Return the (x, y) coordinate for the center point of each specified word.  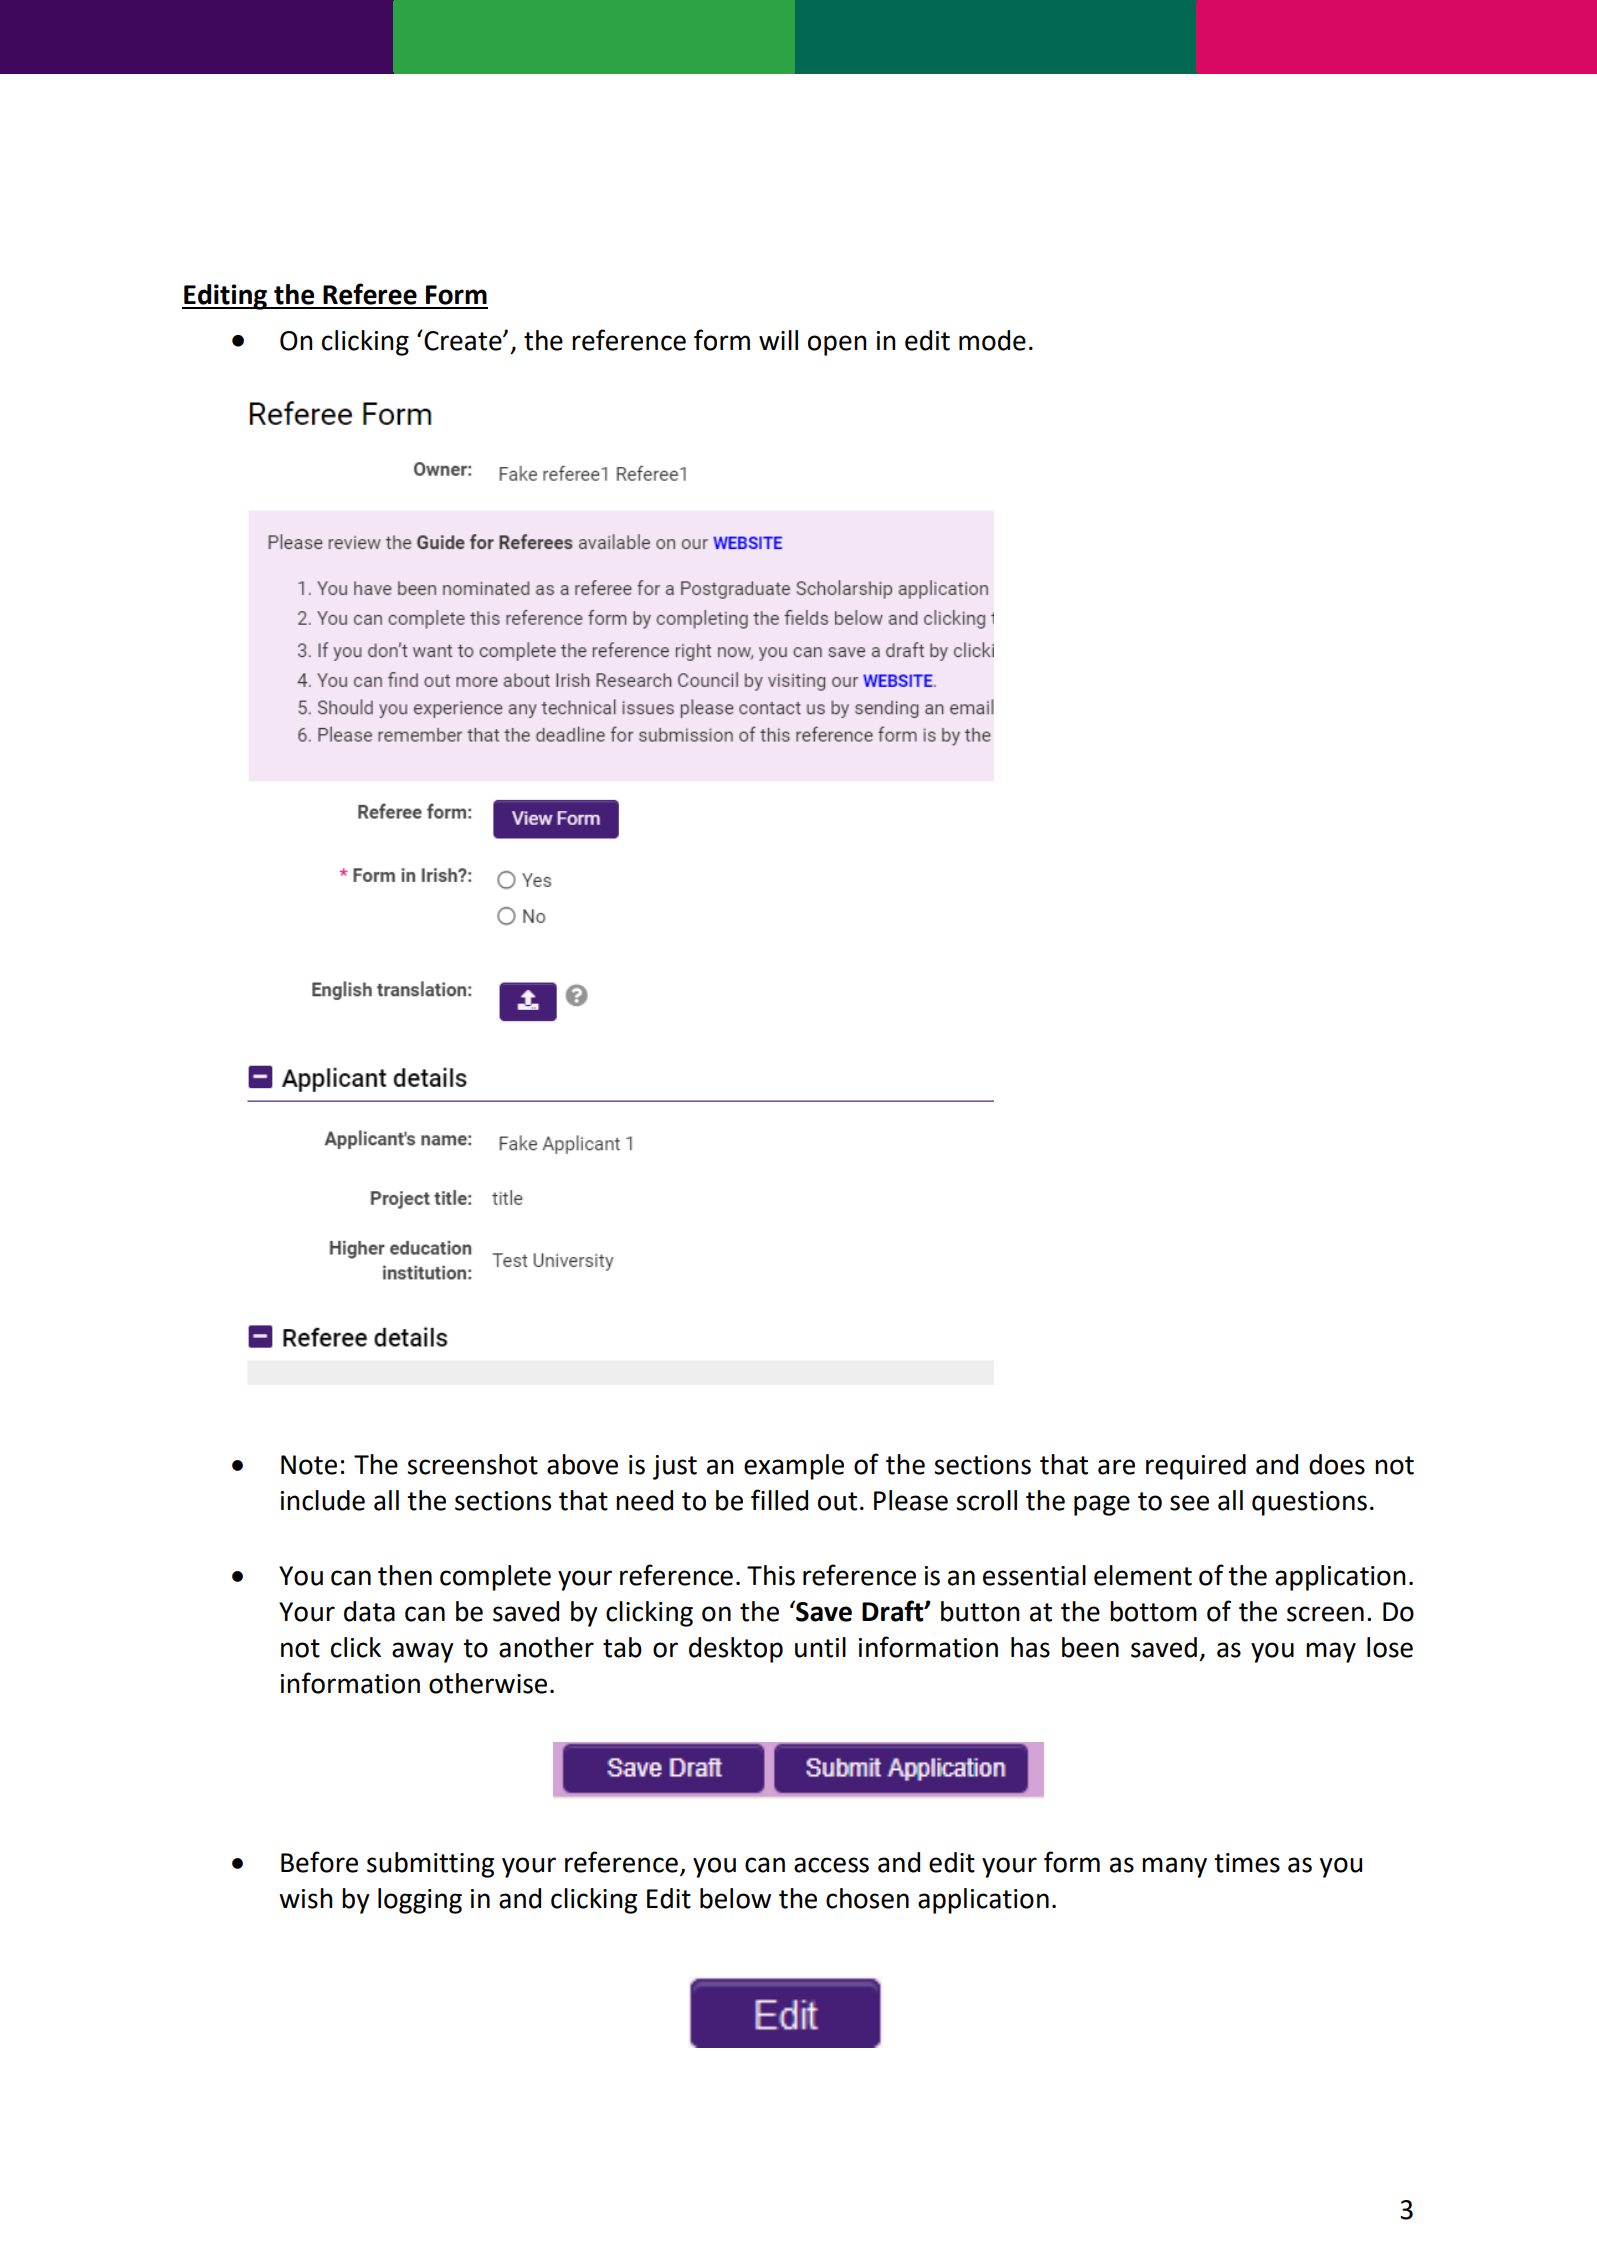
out (837, 1501)
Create (463, 340)
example (794, 1467)
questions (1309, 1503)
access (831, 1865)
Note (309, 1465)
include (323, 1500)
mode (992, 340)
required (1196, 1467)
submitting (430, 1865)
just (675, 1467)
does (1337, 1464)
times (1247, 1863)
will (778, 340)
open (837, 345)
